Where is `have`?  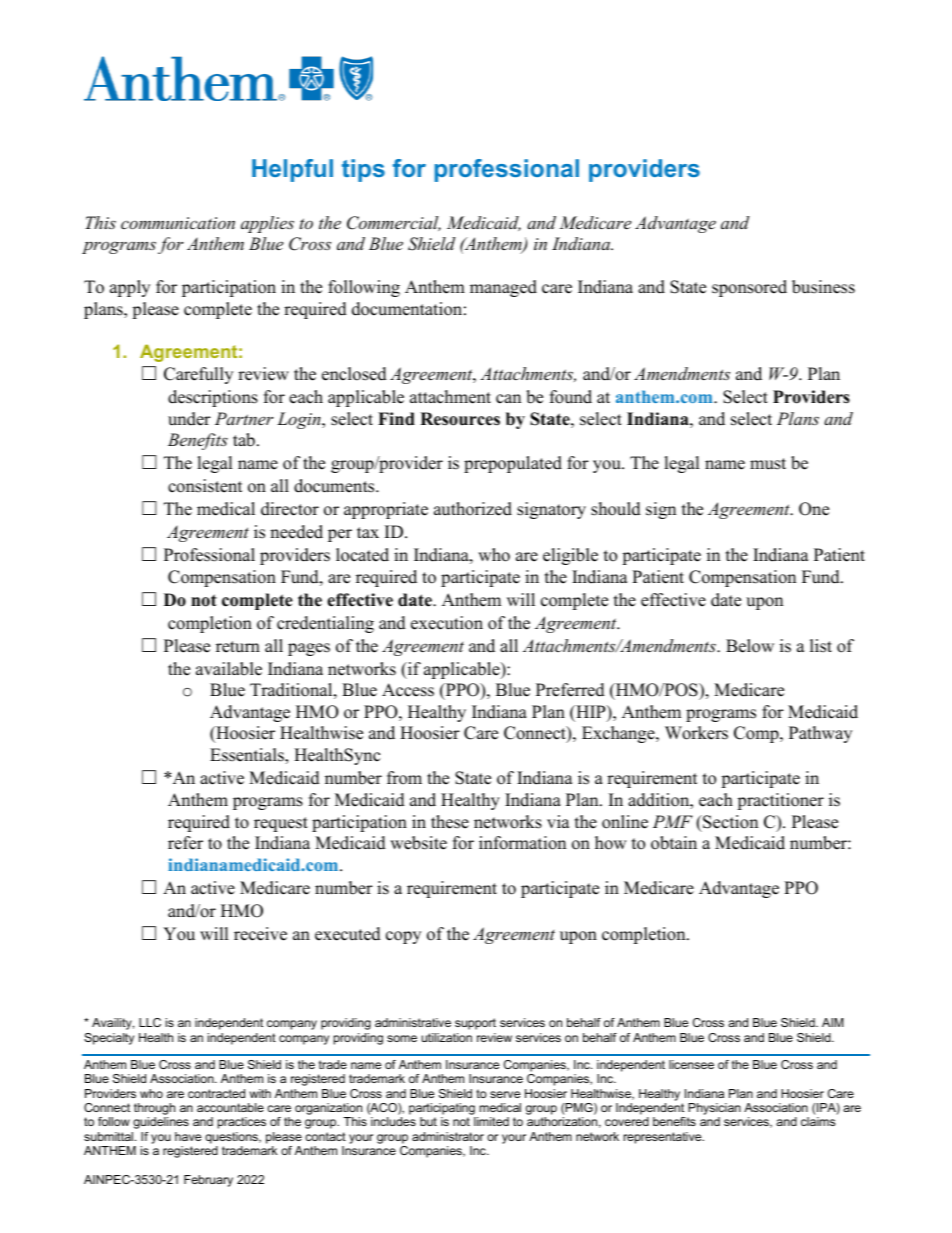
have is located at coordinates (188, 1136).
